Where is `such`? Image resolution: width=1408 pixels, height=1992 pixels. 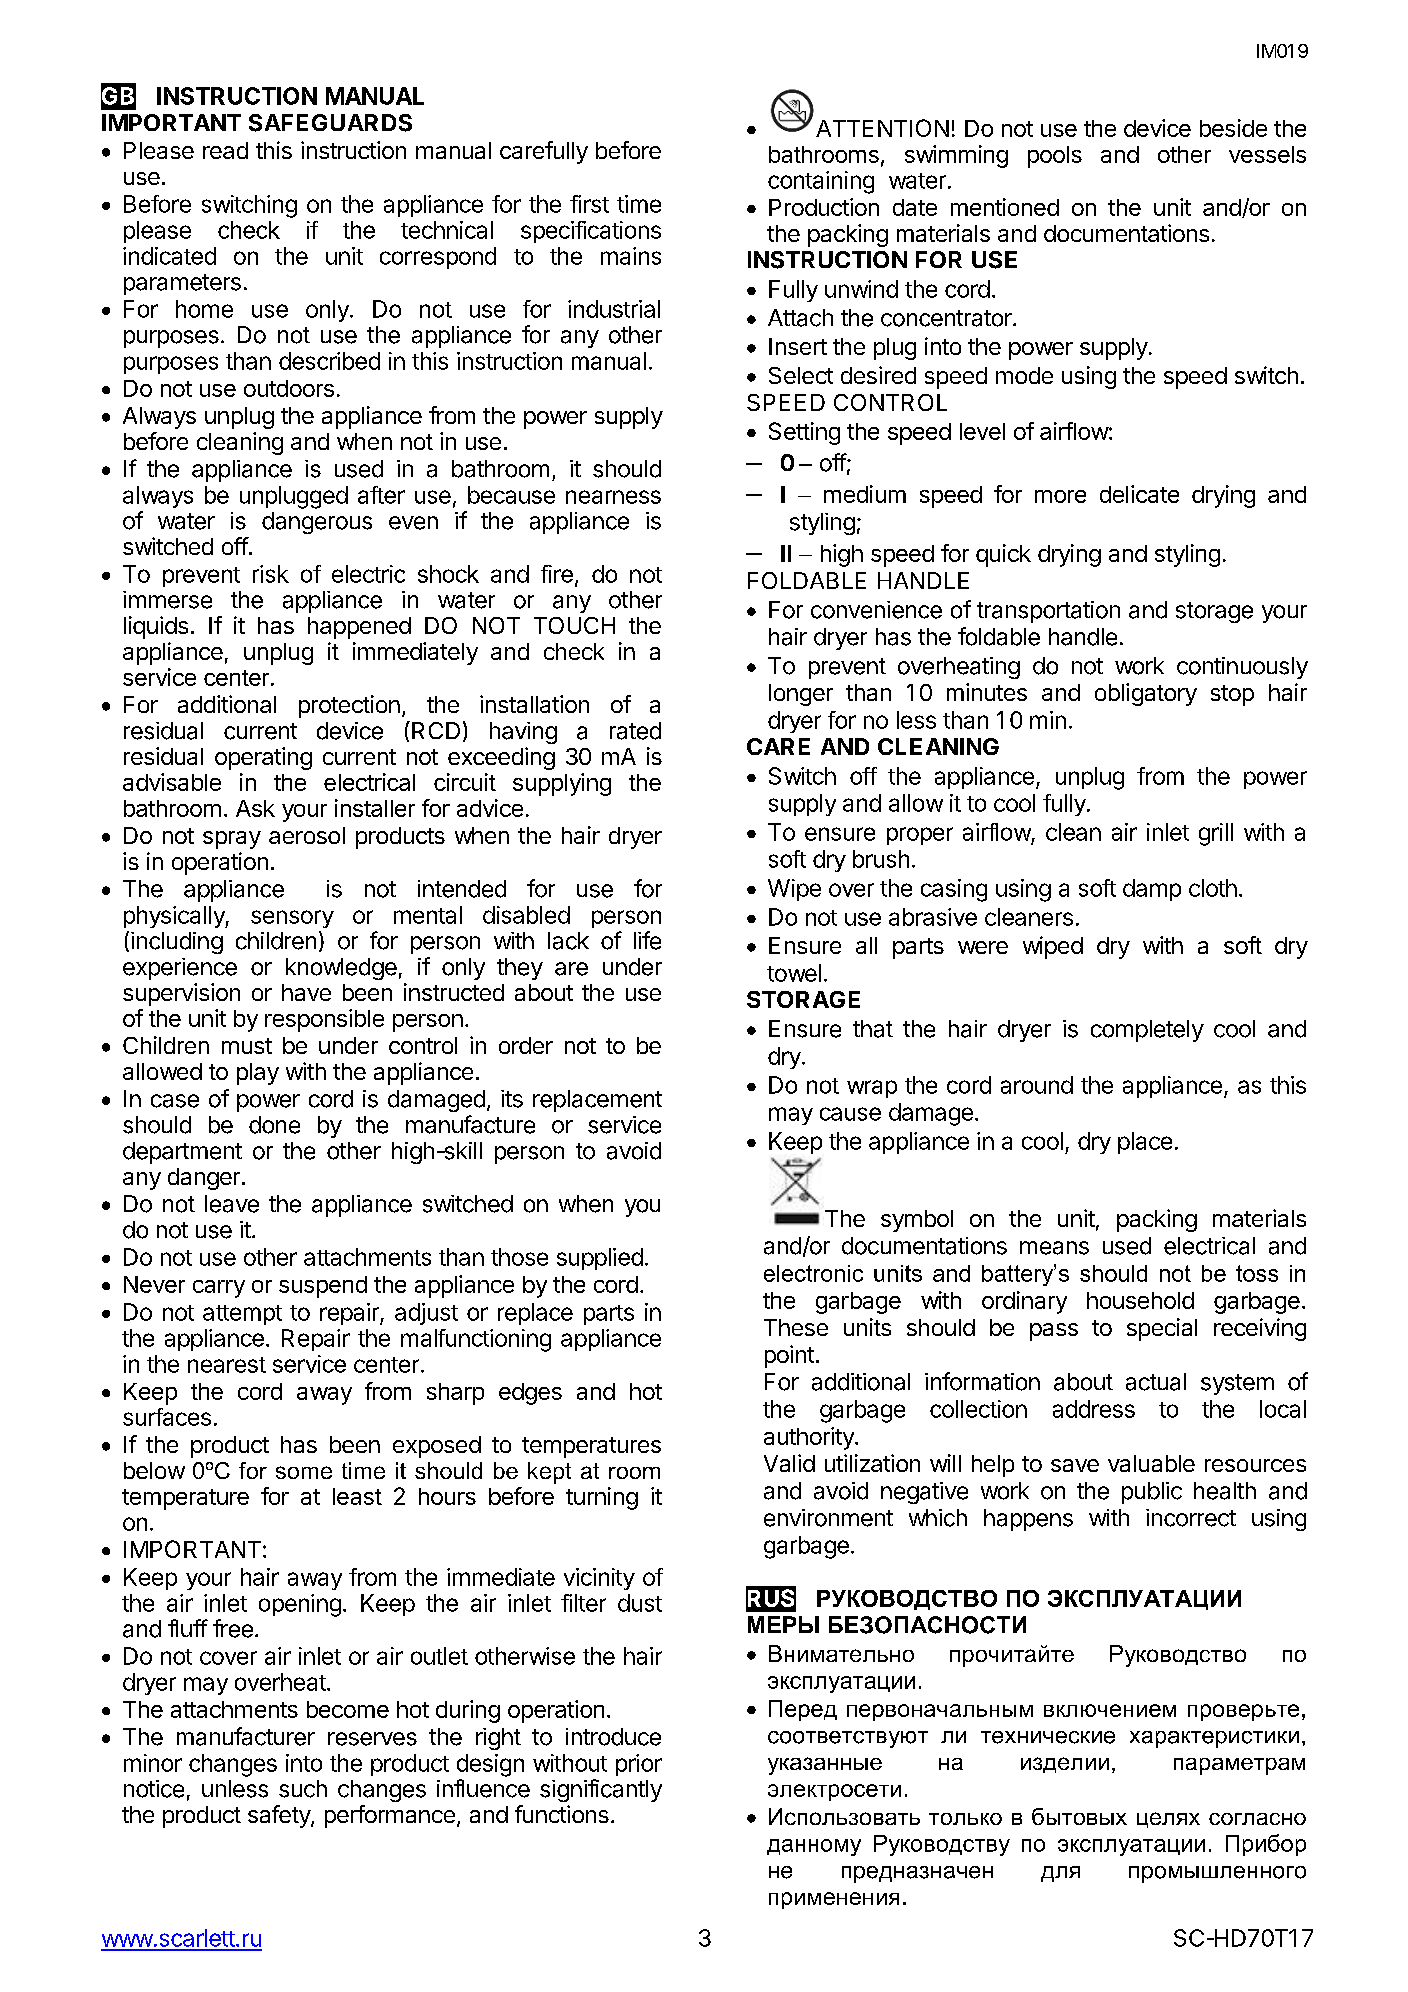 such is located at coordinates (303, 1789).
